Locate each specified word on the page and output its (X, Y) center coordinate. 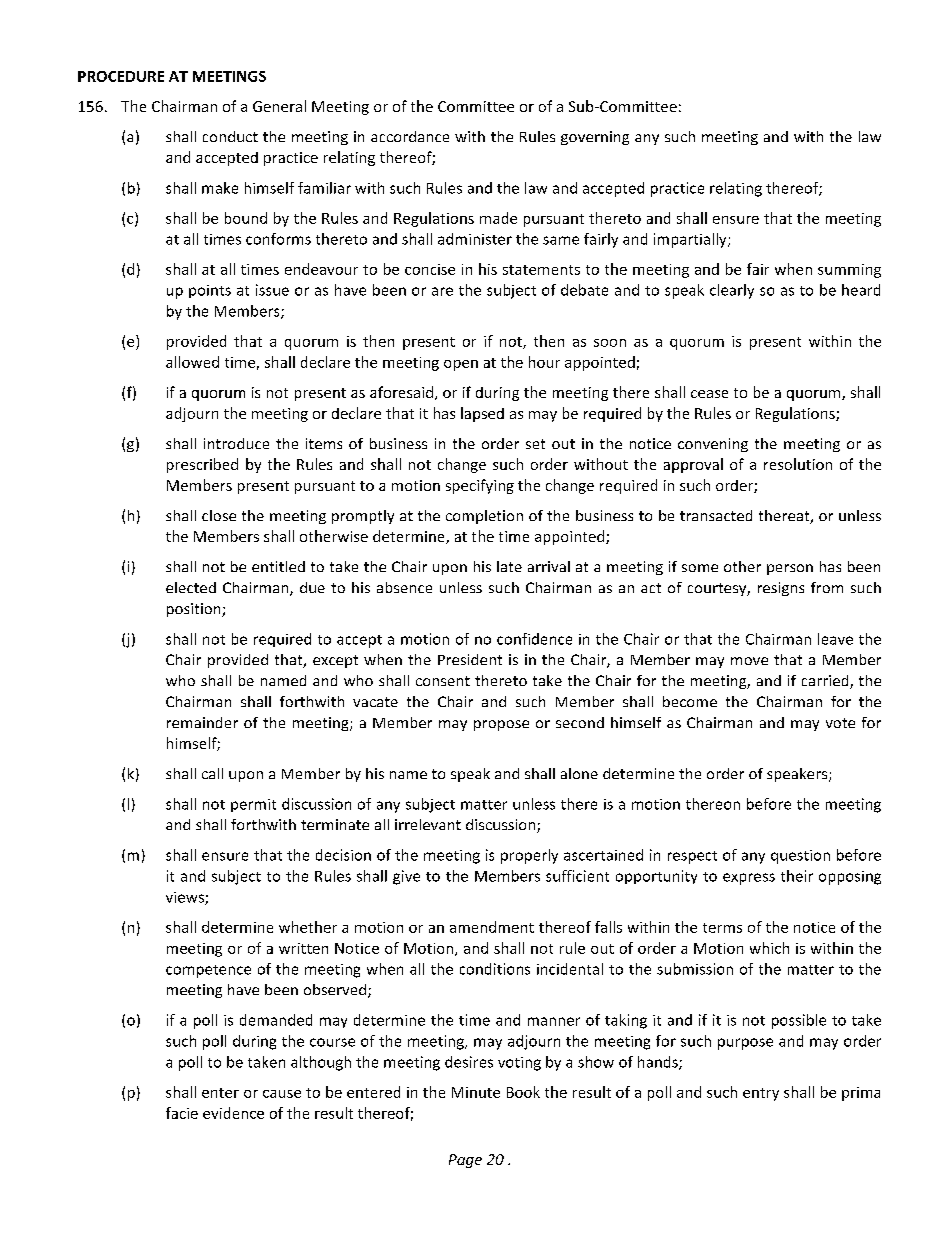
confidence (534, 639)
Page (465, 1161)
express (749, 879)
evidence (233, 1113)
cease (709, 394)
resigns (781, 589)
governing (595, 138)
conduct (230, 136)
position (195, 610)
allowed (192, 362)
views (186, 898)
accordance (410, 136)
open (461, 365)
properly (529, 856)
